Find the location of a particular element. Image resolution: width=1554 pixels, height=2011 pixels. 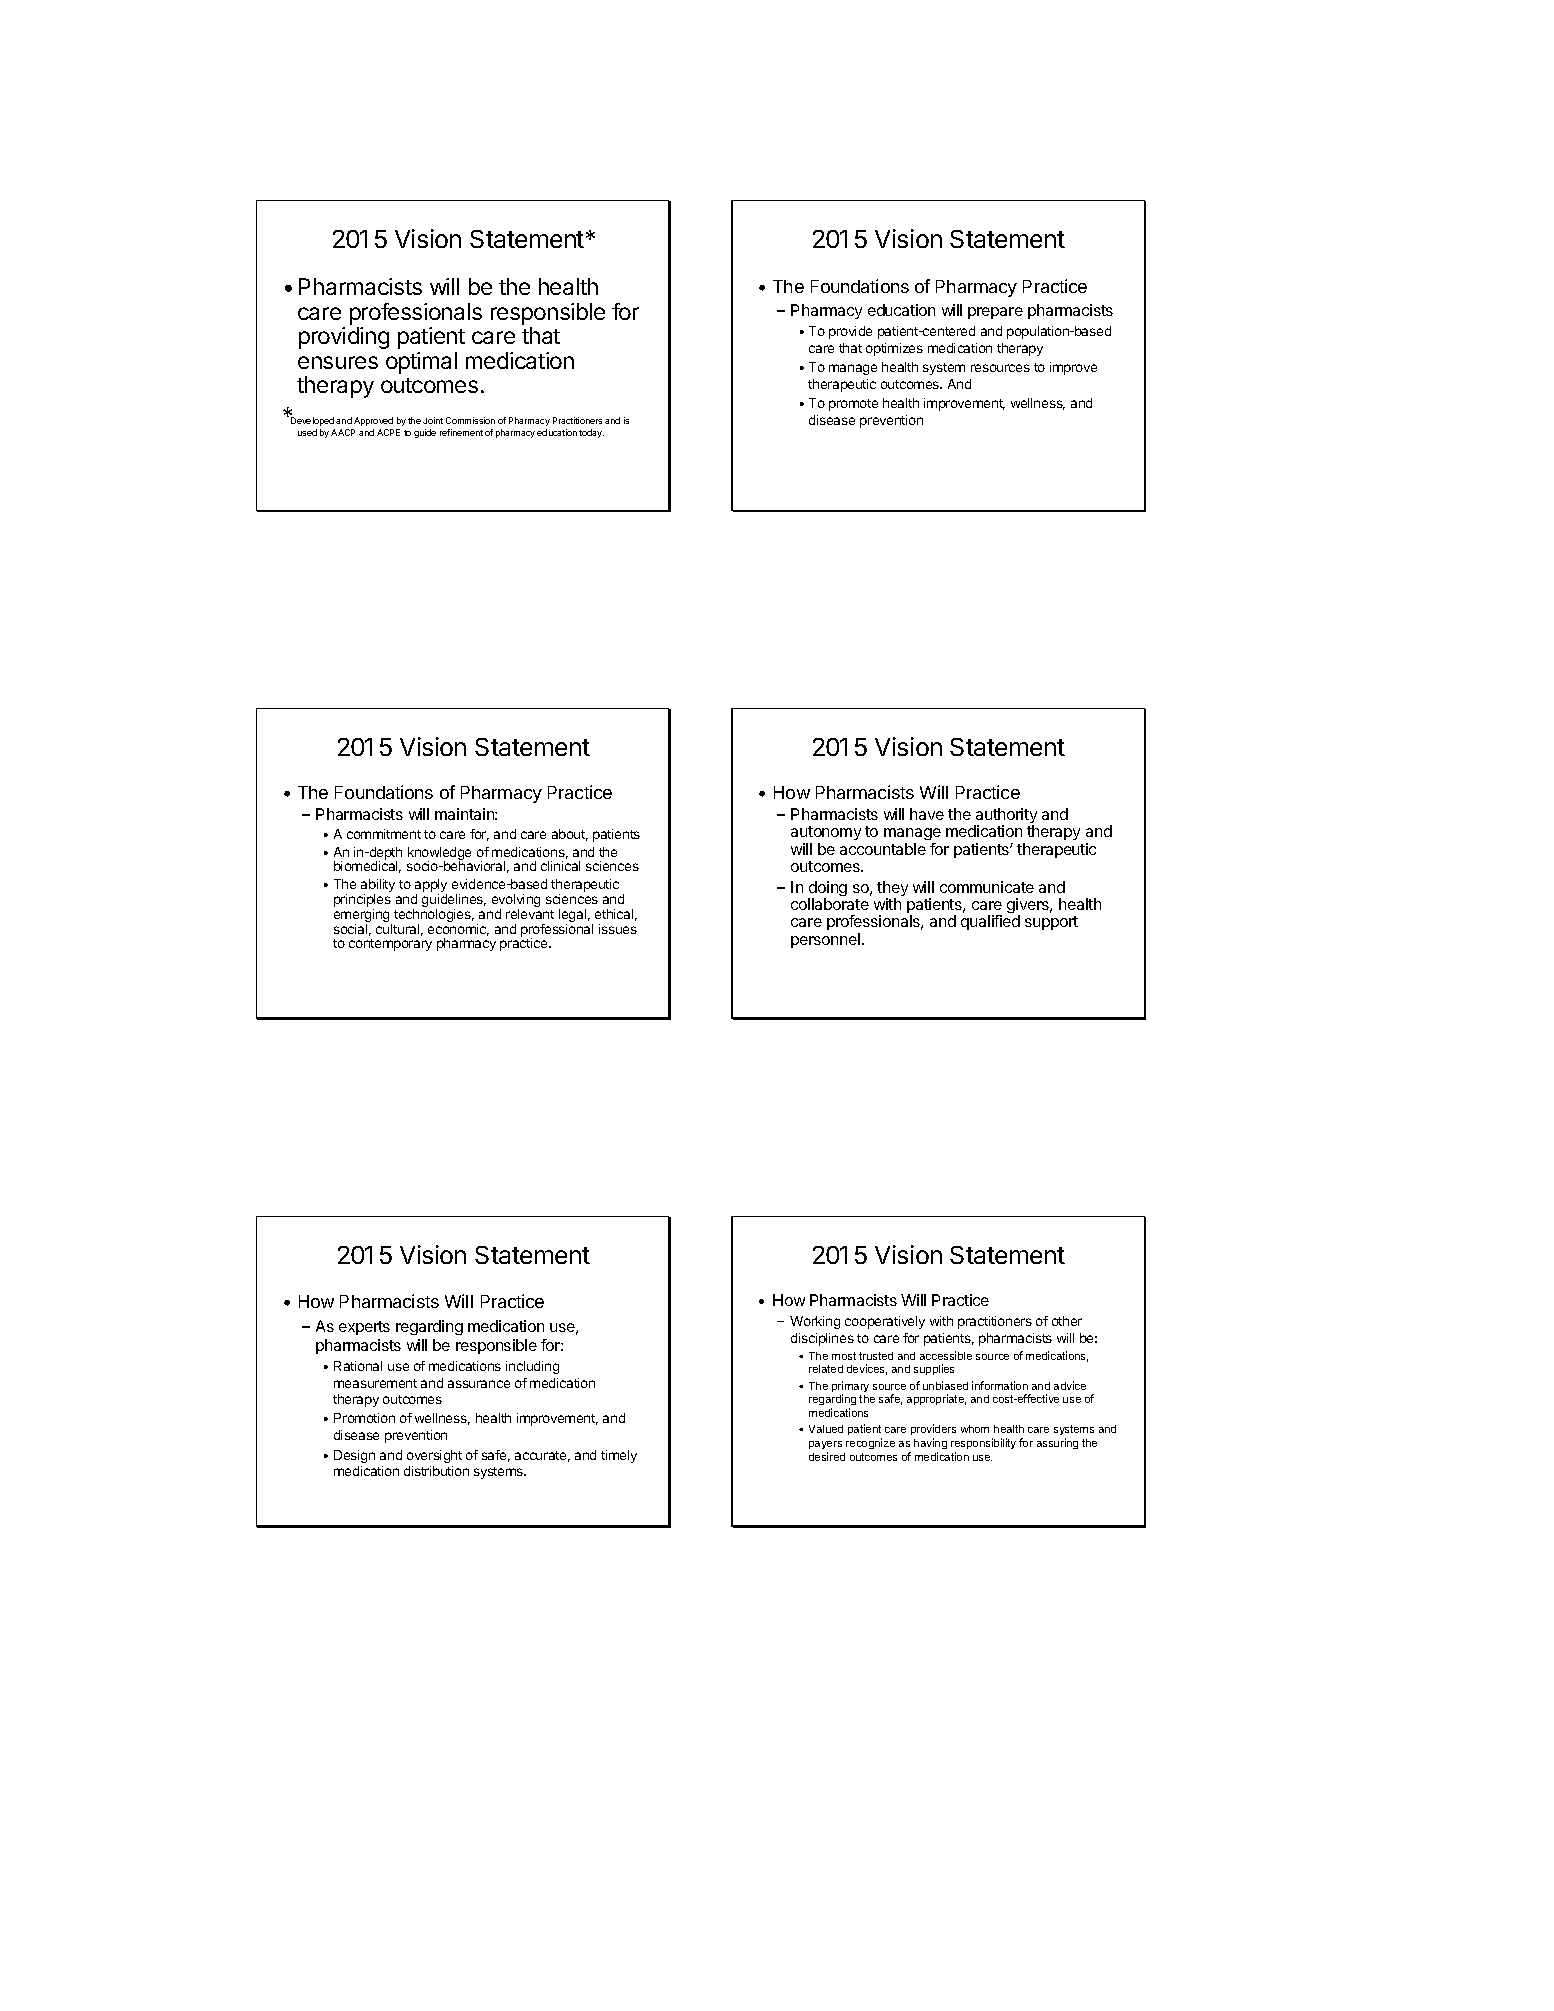

Promotion is located at coordinates (364, 1418).
